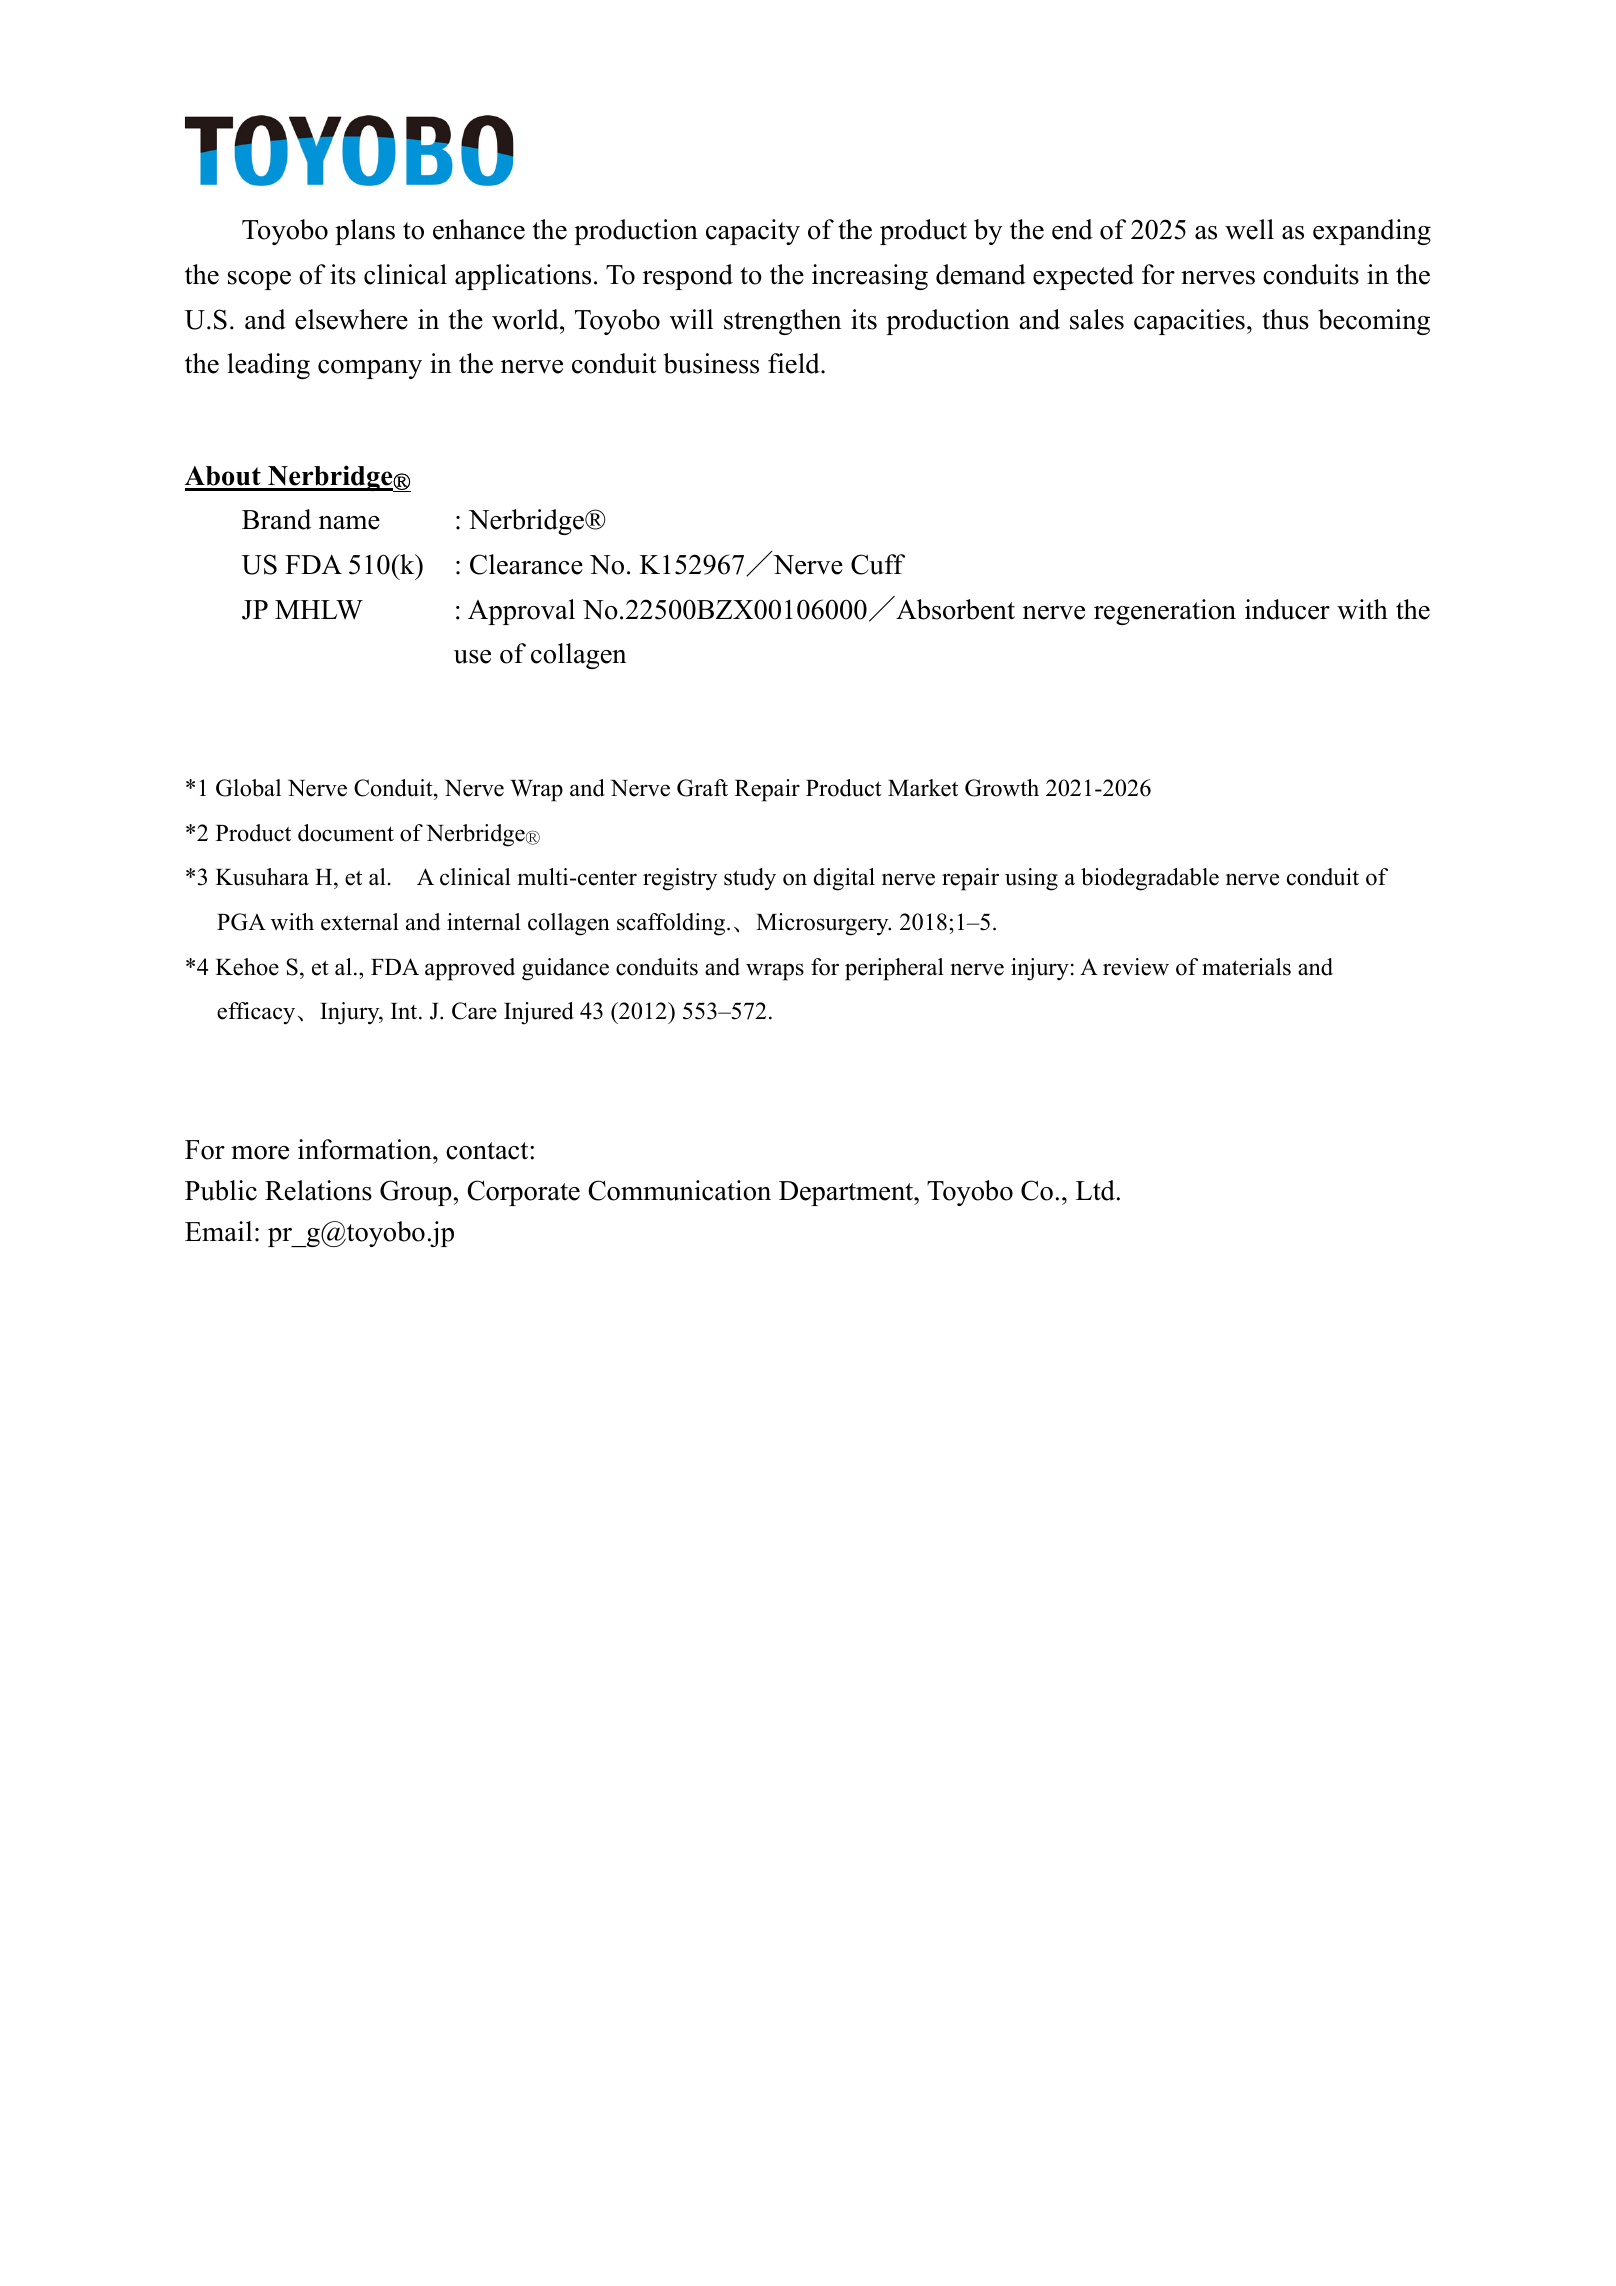 Image resolution: width=1616 pixels, height=2286 pixels. Describe the element at coordinates (1150, 879) in the image. I see `biodegradable` at that location.
